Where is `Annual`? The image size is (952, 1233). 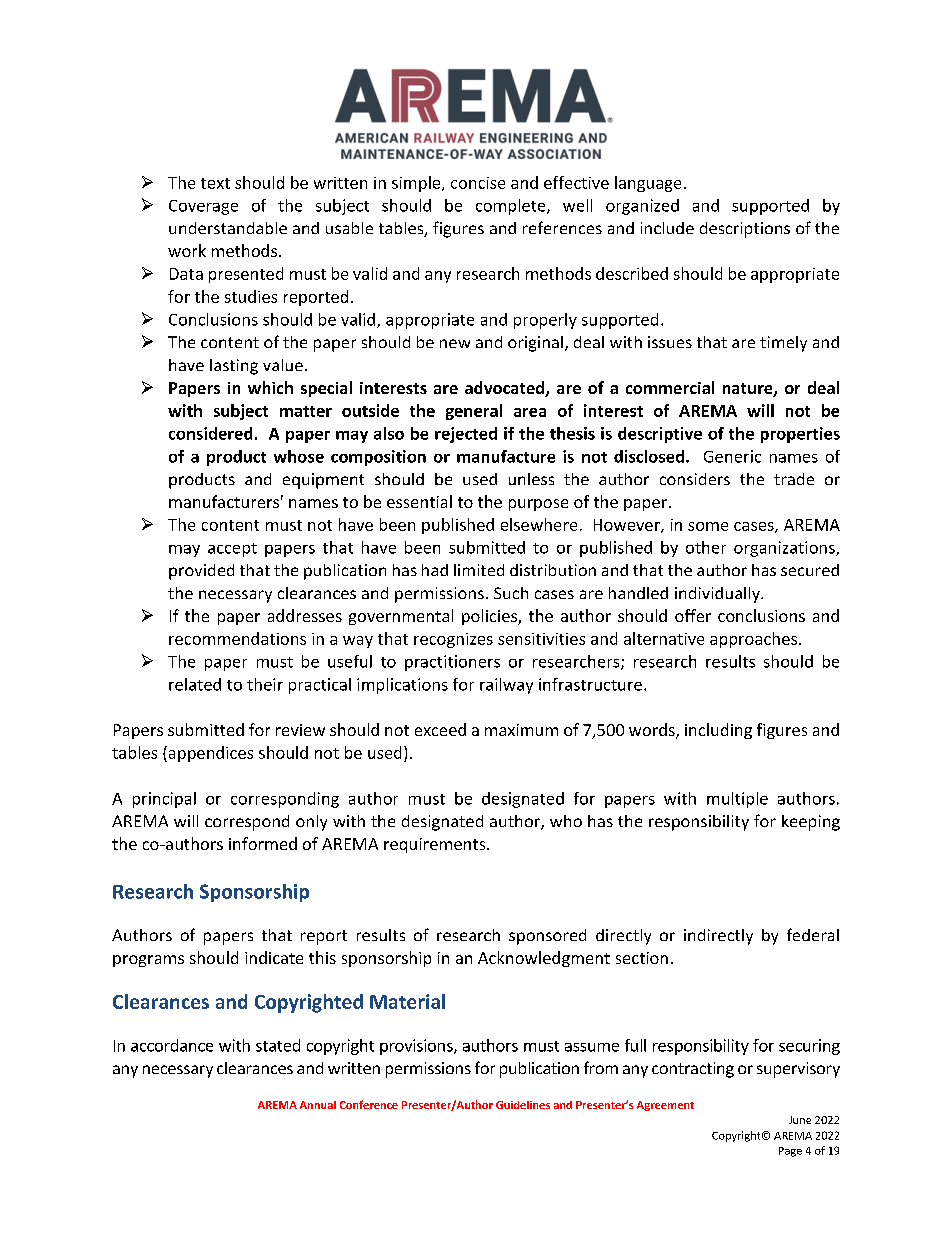
Annual is located at coordinates (318, 1105).
